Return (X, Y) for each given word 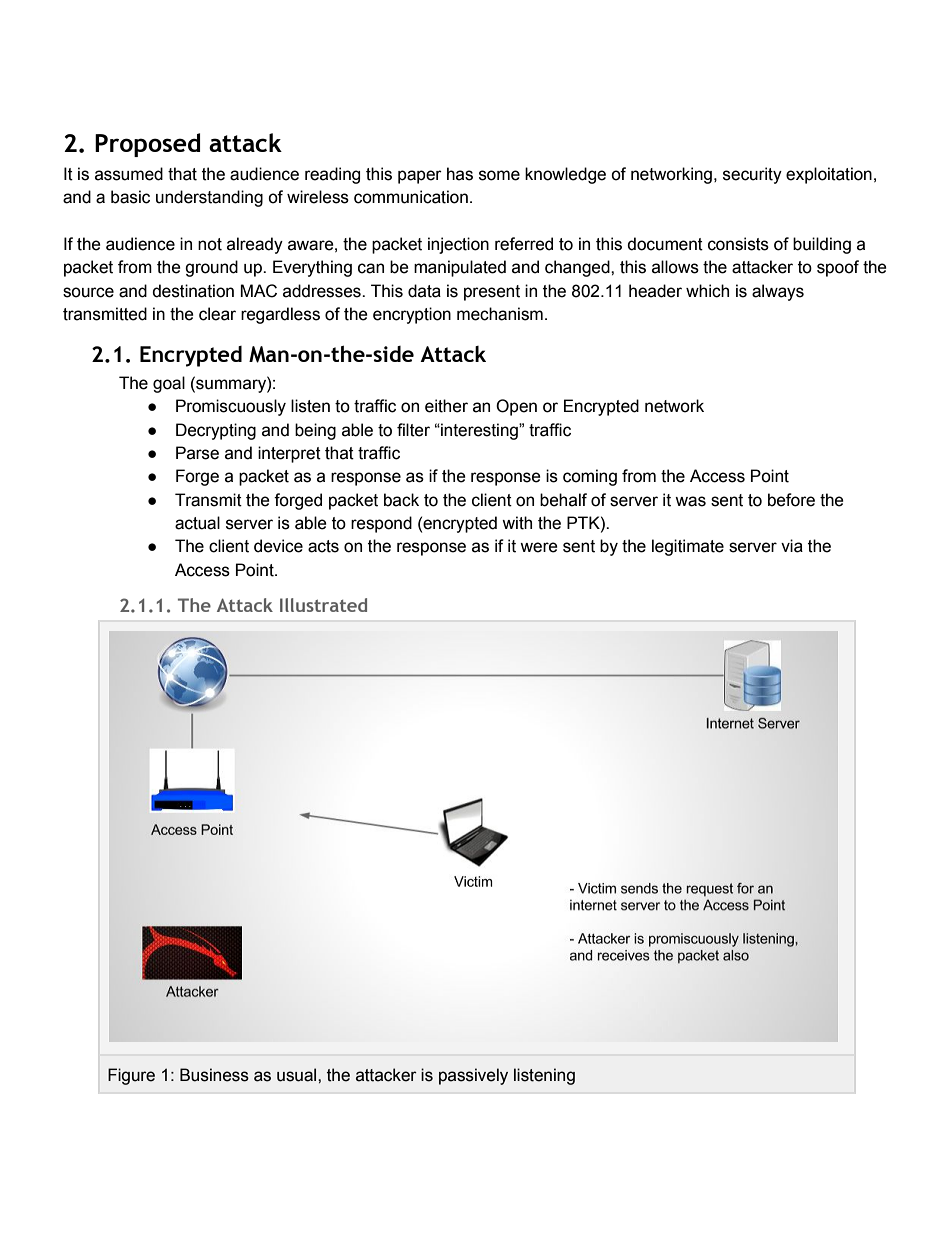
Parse (197, 453)
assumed (129, 174)
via (792, 546)
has (460, 174)
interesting (479, 431)
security (752, 175)
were (539, 547)
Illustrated (323, 605)
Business (214, 1075)
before (791, 500)
